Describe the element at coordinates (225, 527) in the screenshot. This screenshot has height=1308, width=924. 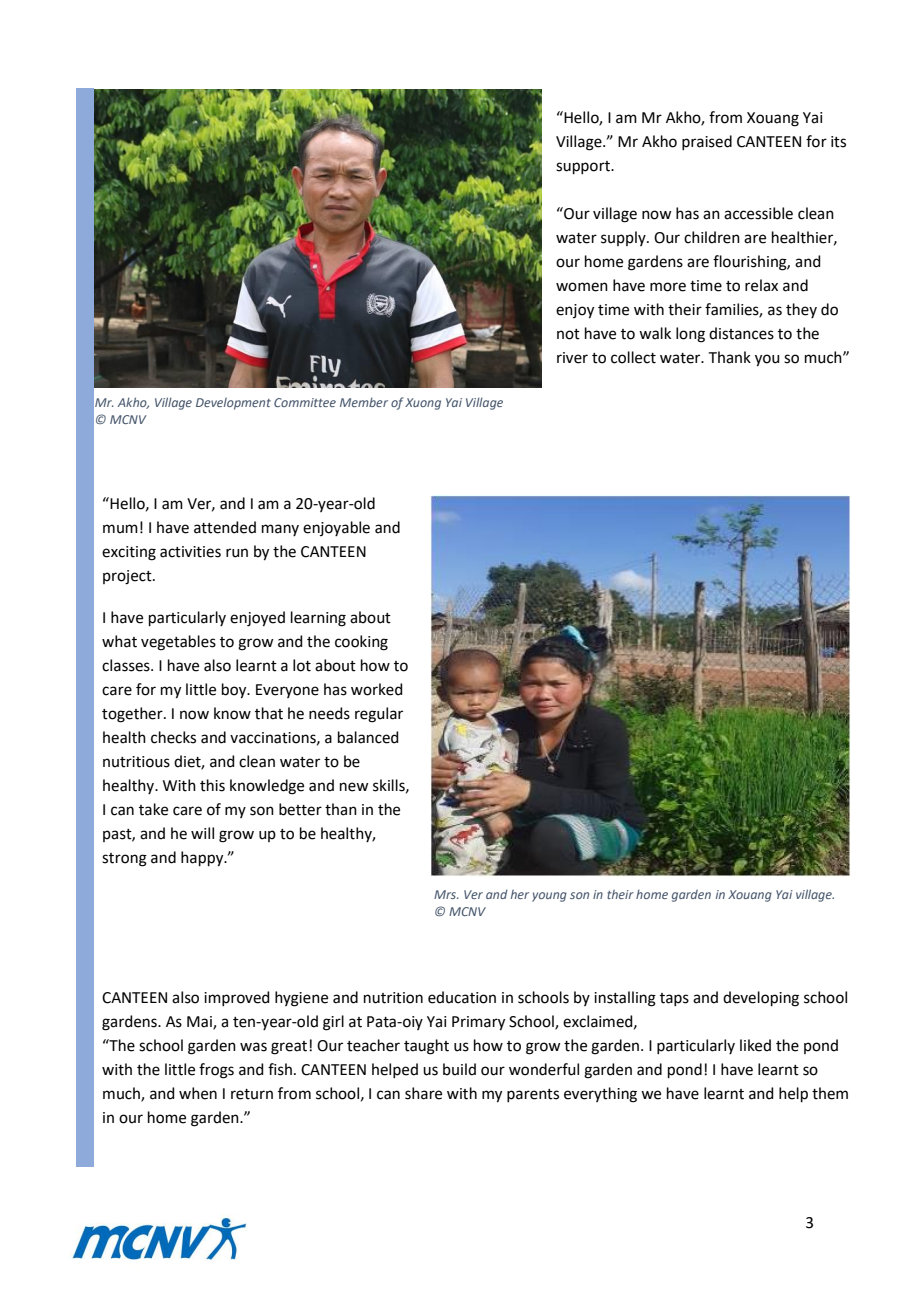
I see `attended` at that location.
